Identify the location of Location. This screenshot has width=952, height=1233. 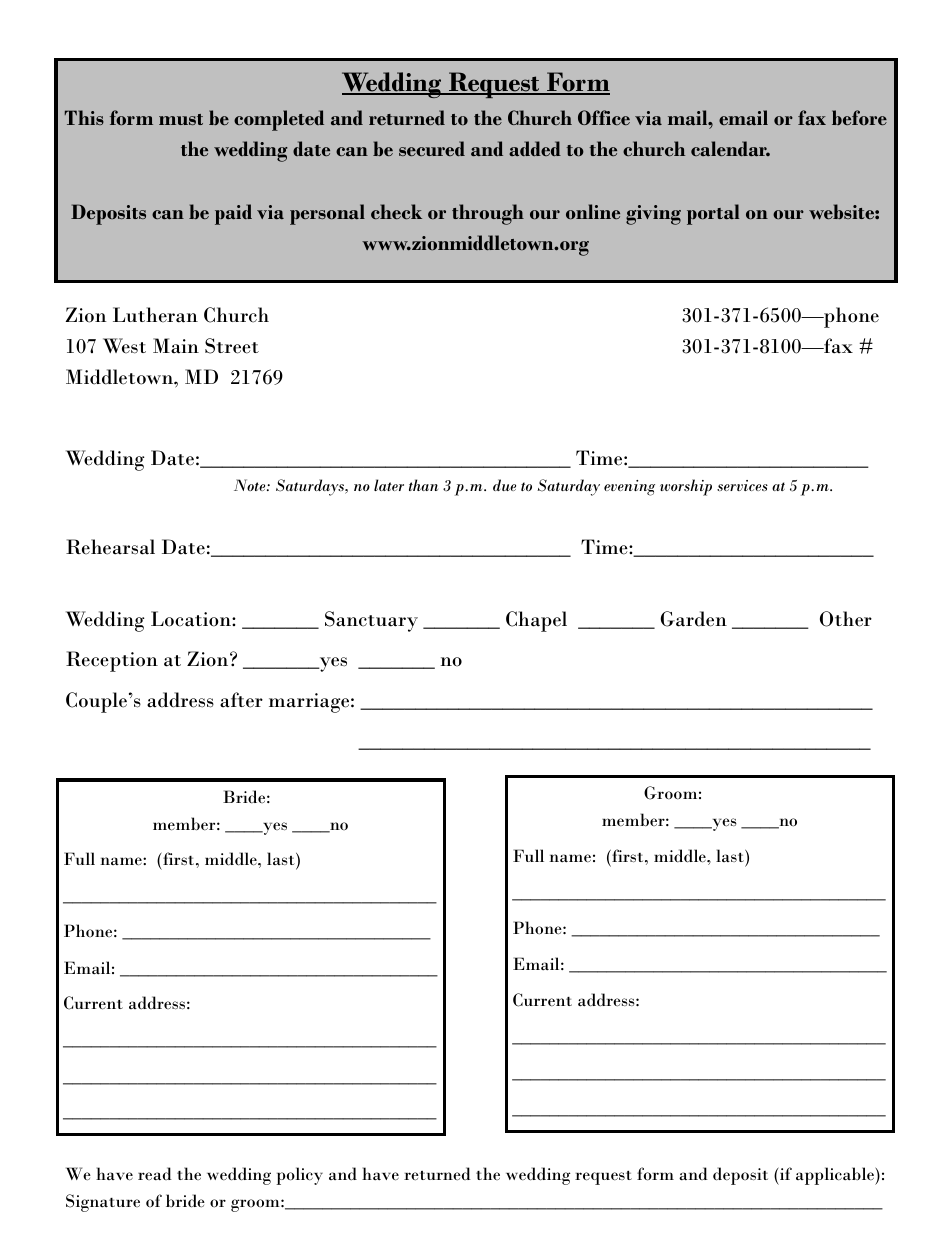
(192, 619).
